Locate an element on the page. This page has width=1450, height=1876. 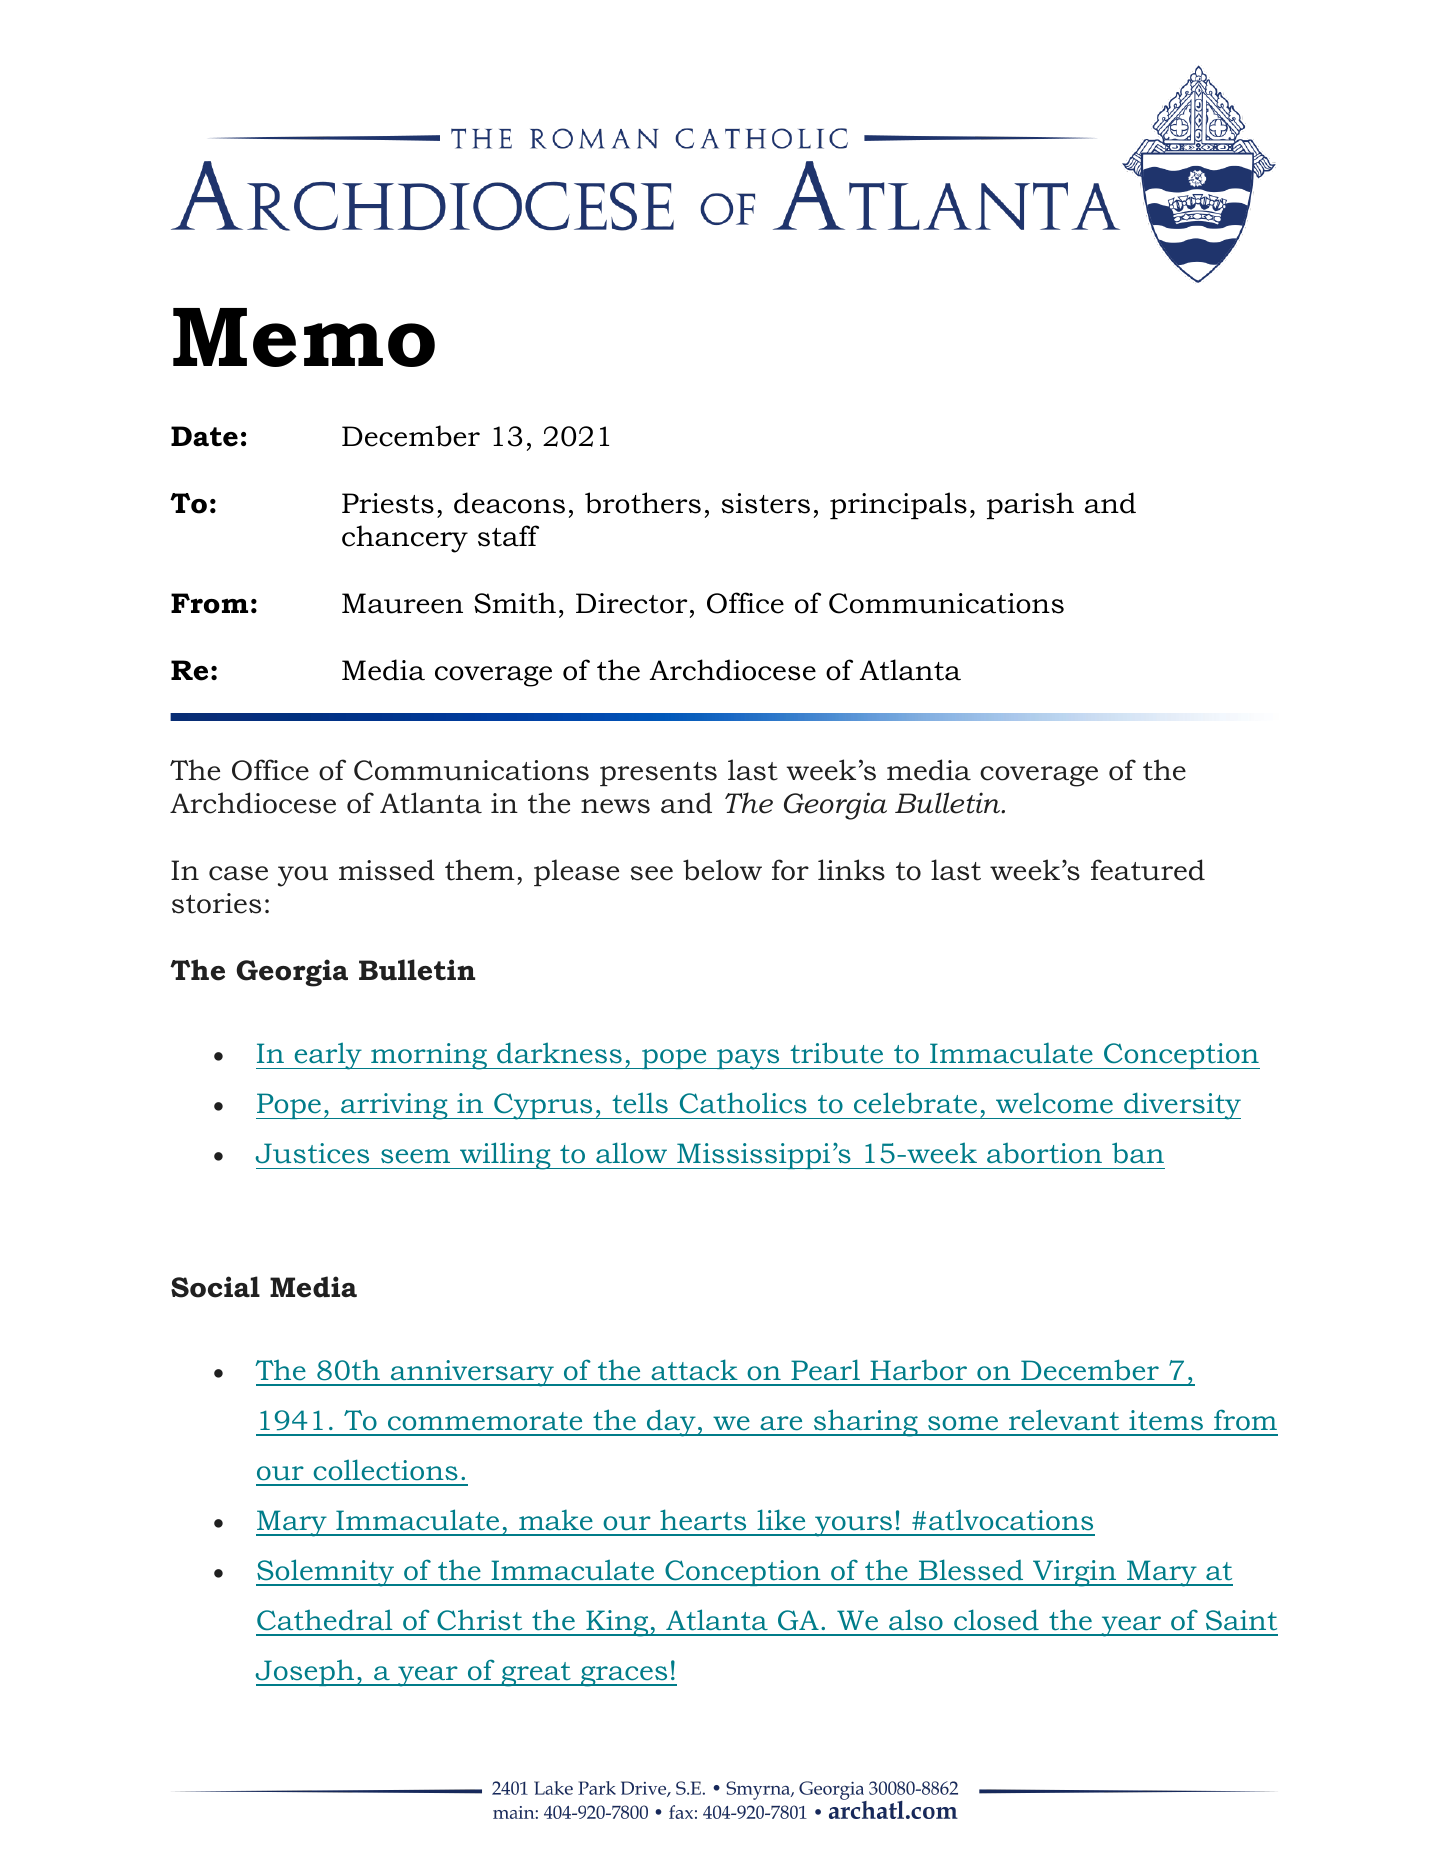
attack is located at coordinates (694, 1370).
